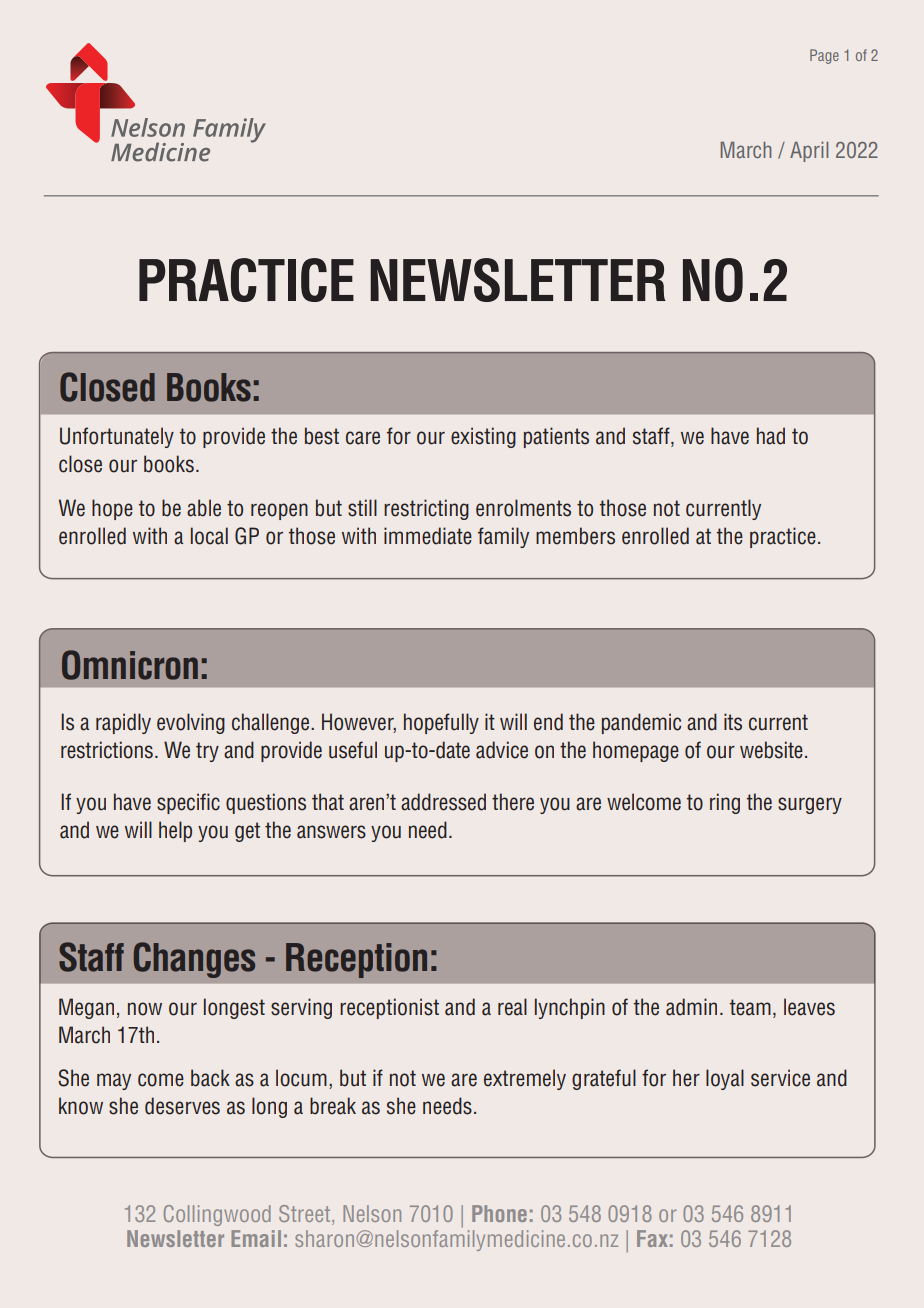 The image size is (924, 1308). I want to click on its, so click(733, 722).
